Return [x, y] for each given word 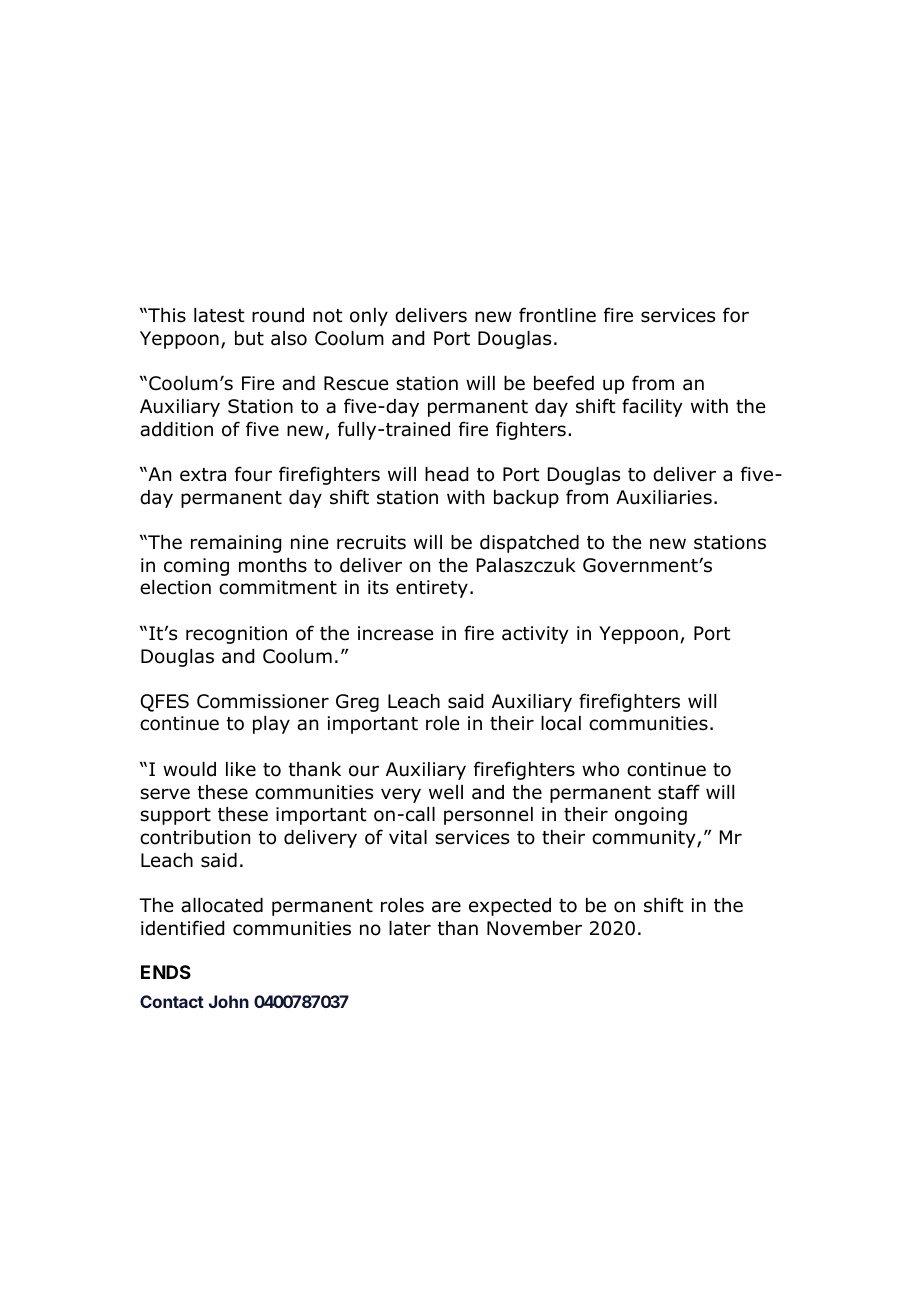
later [410, 928]
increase [395, 633]
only [369, 317]
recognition [236, 635]
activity [535, 635]
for [736, 315]
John [229, 1001]
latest [219, 315]
